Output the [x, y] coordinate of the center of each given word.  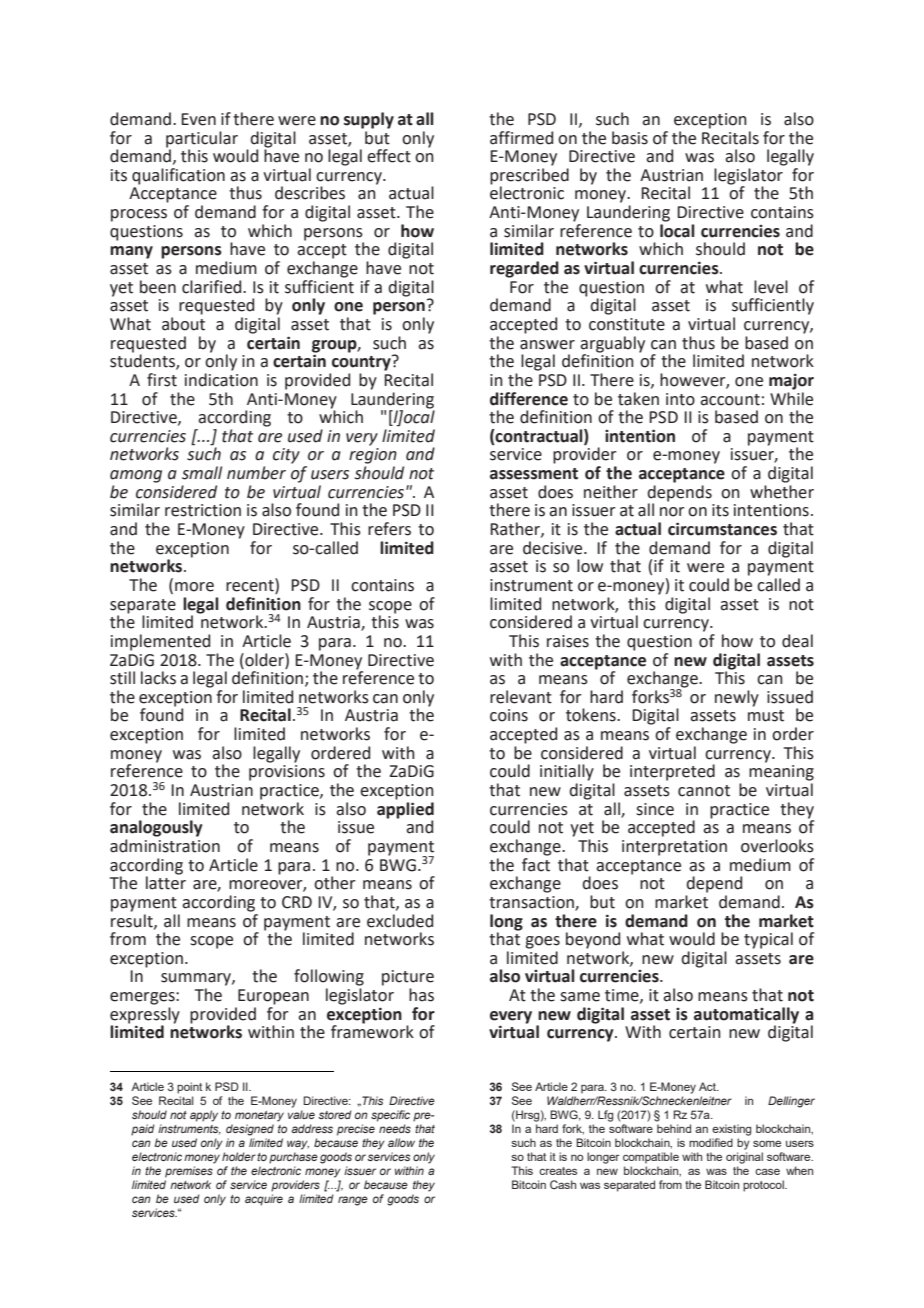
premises [189, 1172]
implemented [160, 642]
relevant [521, 697]
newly [737, 698]
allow [401, 1142]
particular [202, 139]
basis [630, 138]
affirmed [521, 138]
